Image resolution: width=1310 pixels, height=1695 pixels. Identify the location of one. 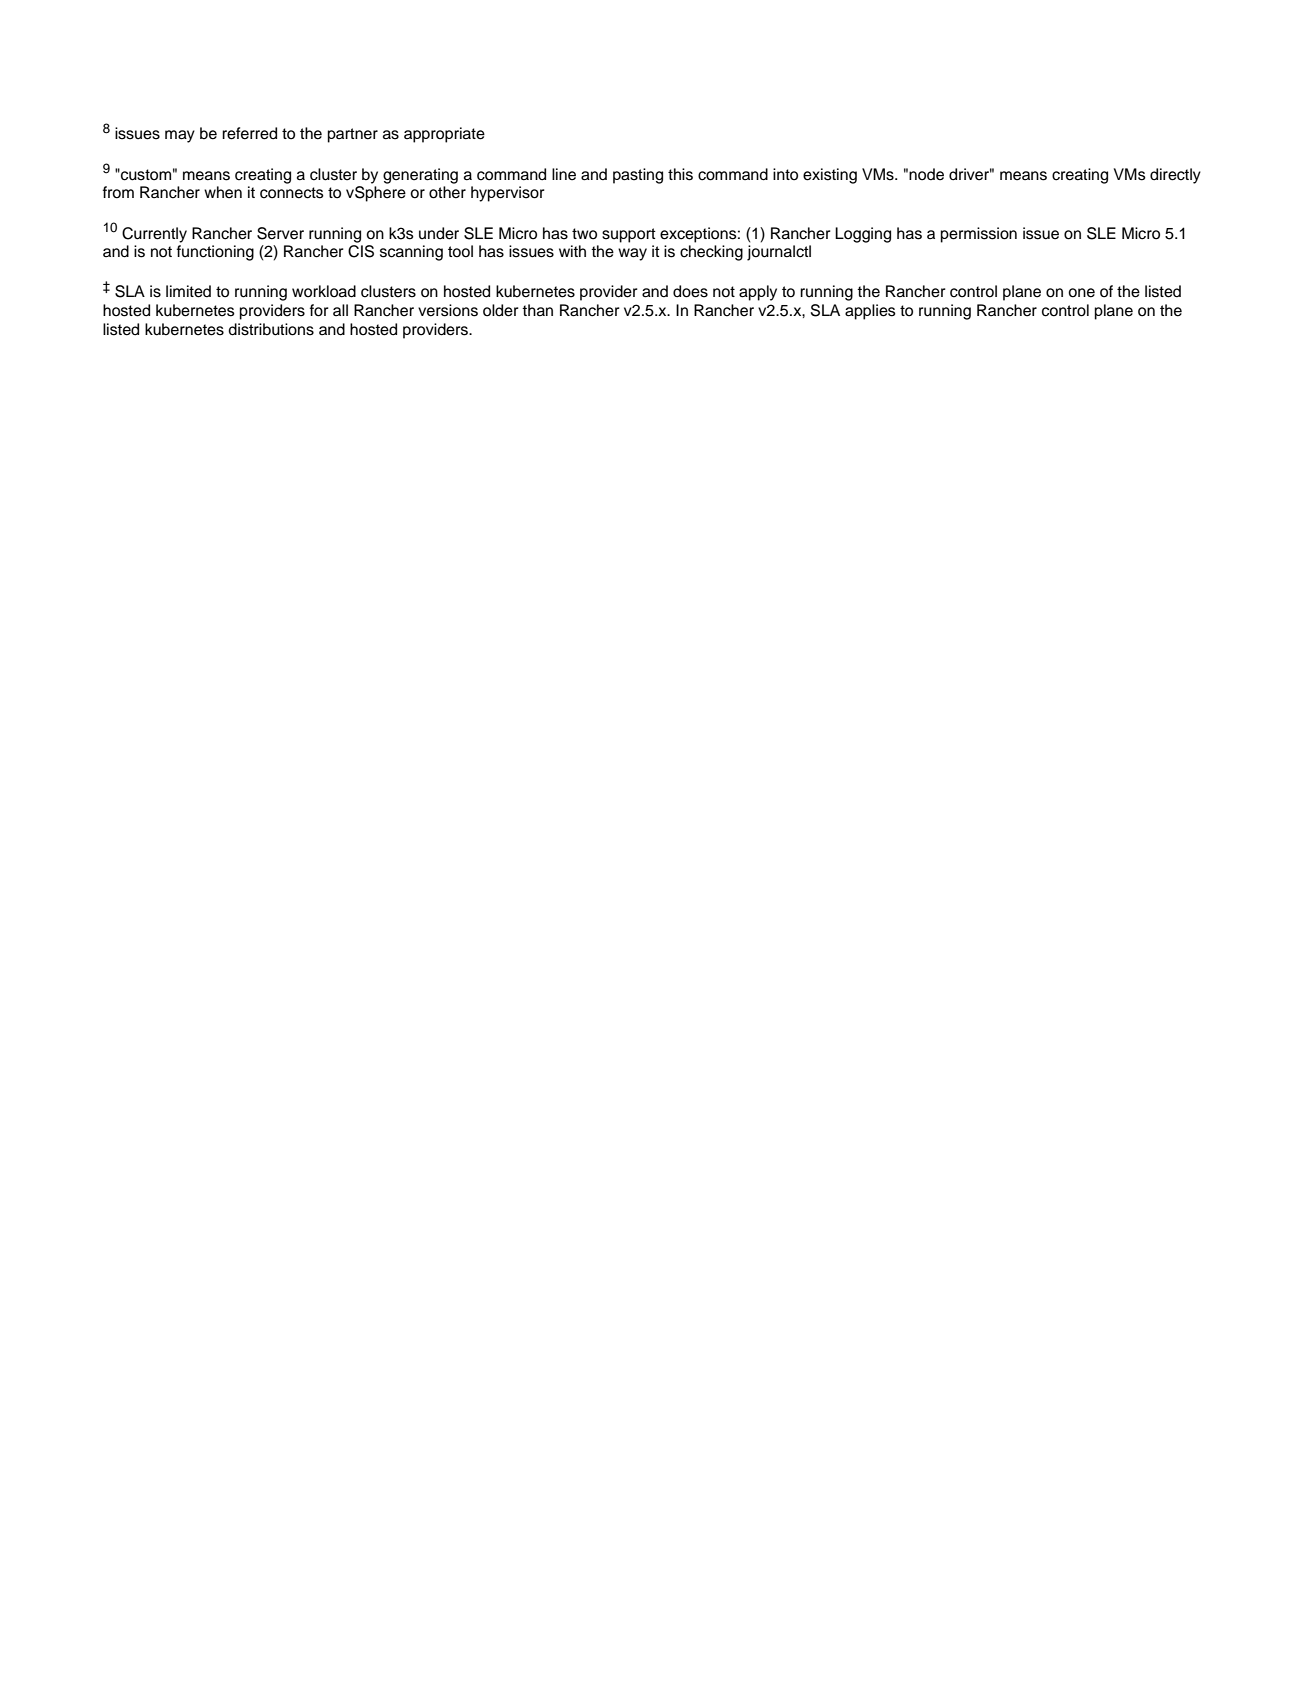
(1081, 293).
